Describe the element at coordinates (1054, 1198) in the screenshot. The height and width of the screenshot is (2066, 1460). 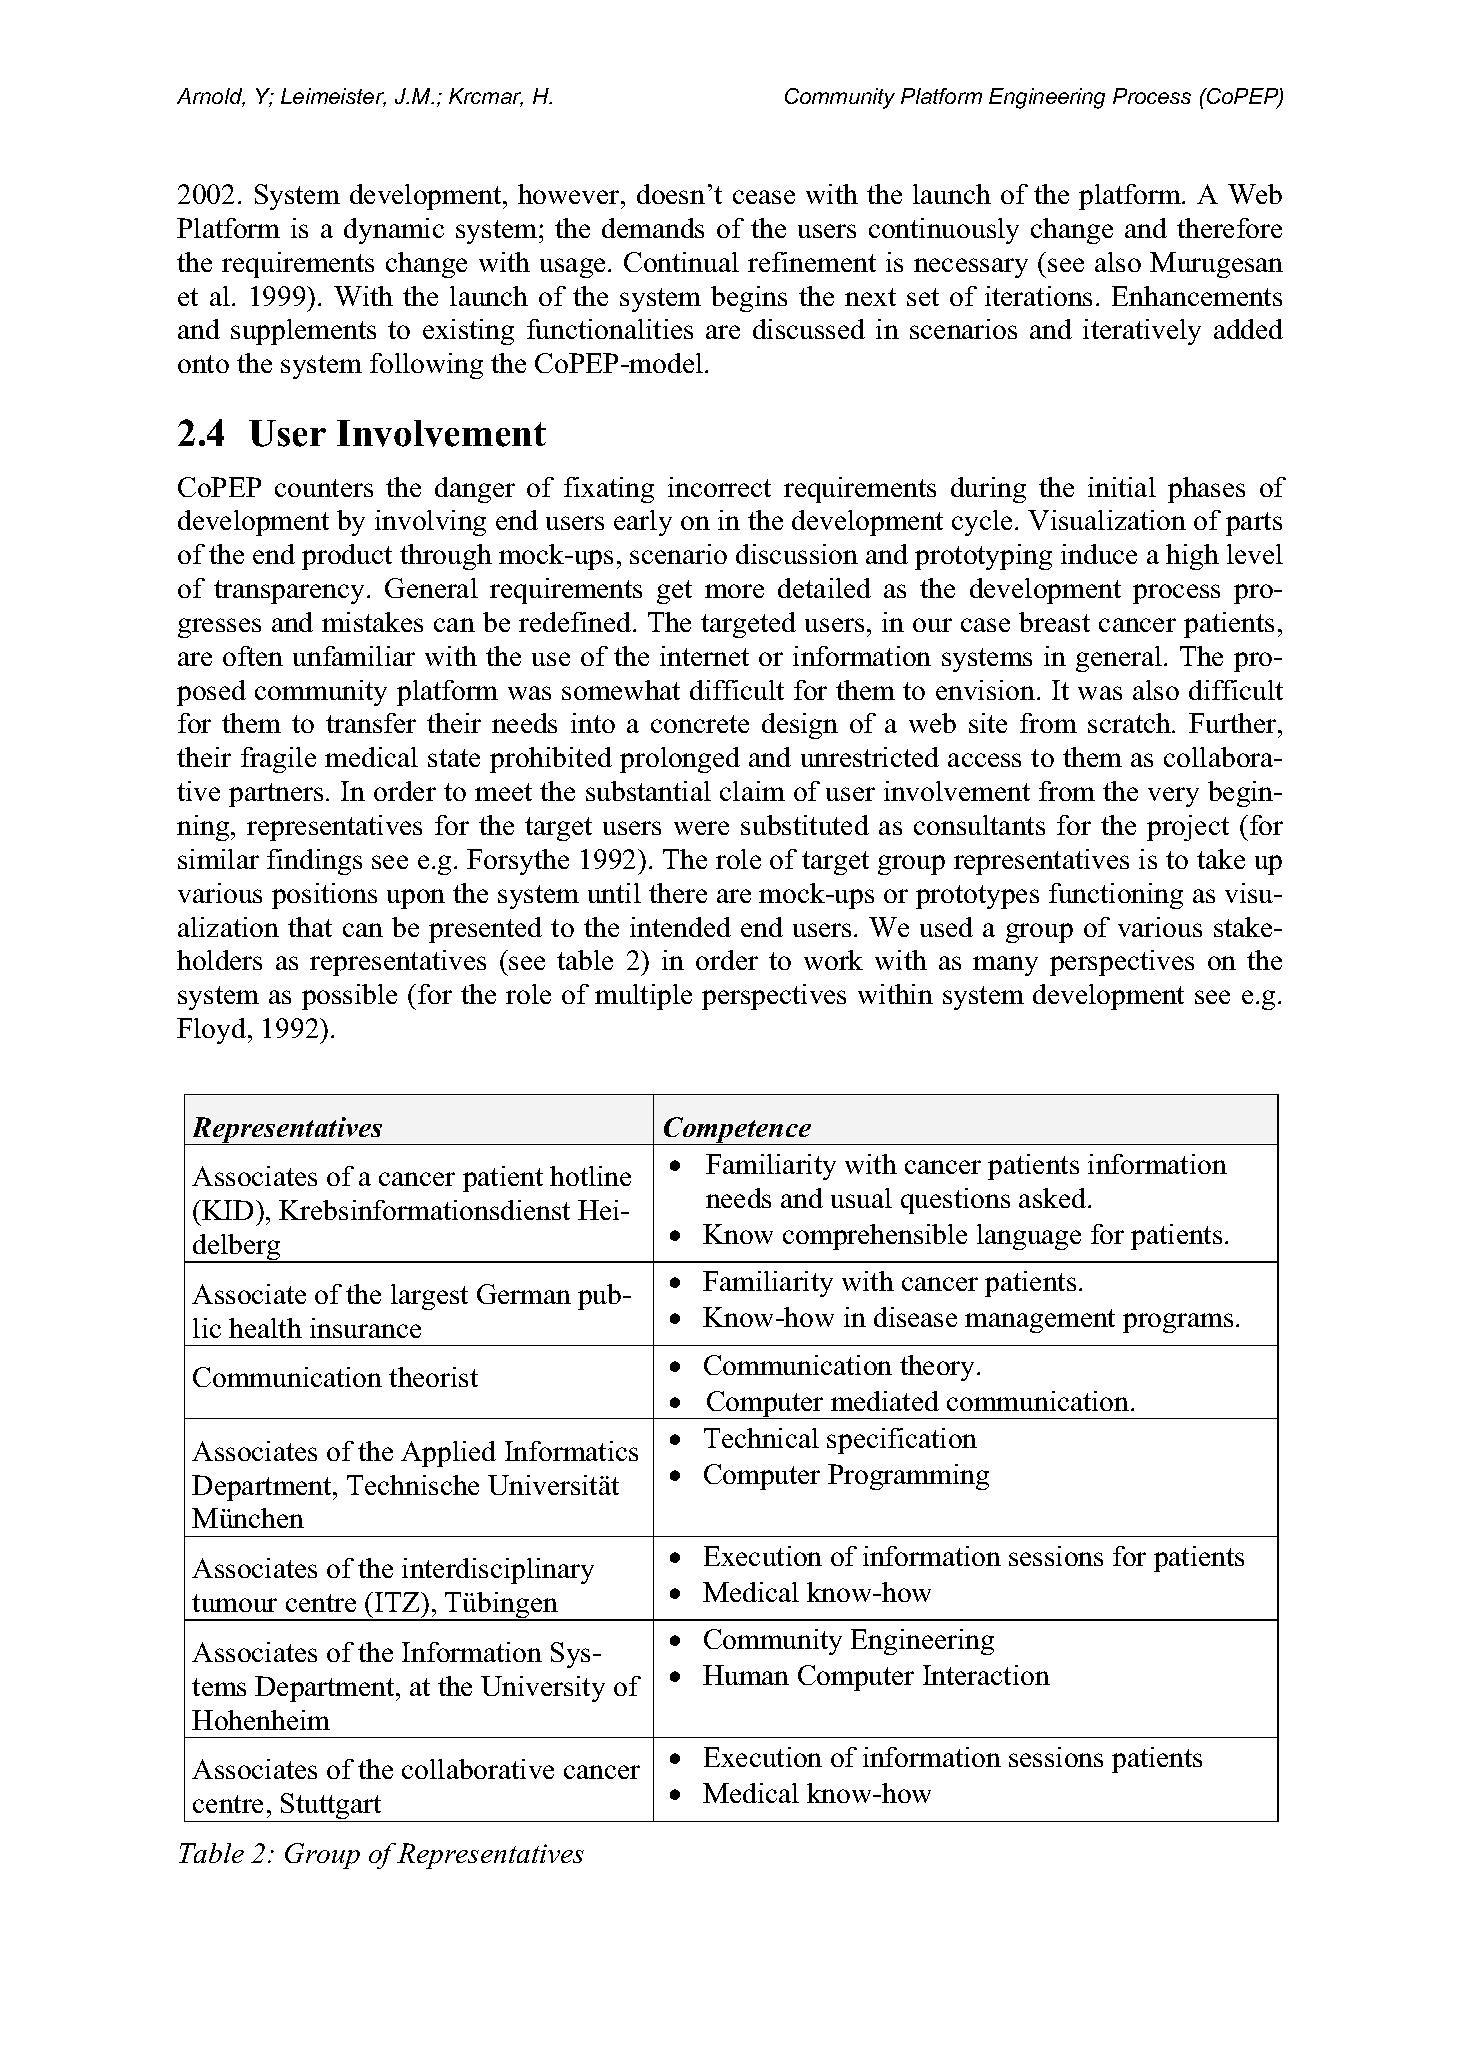
I see `asked` at that location.
